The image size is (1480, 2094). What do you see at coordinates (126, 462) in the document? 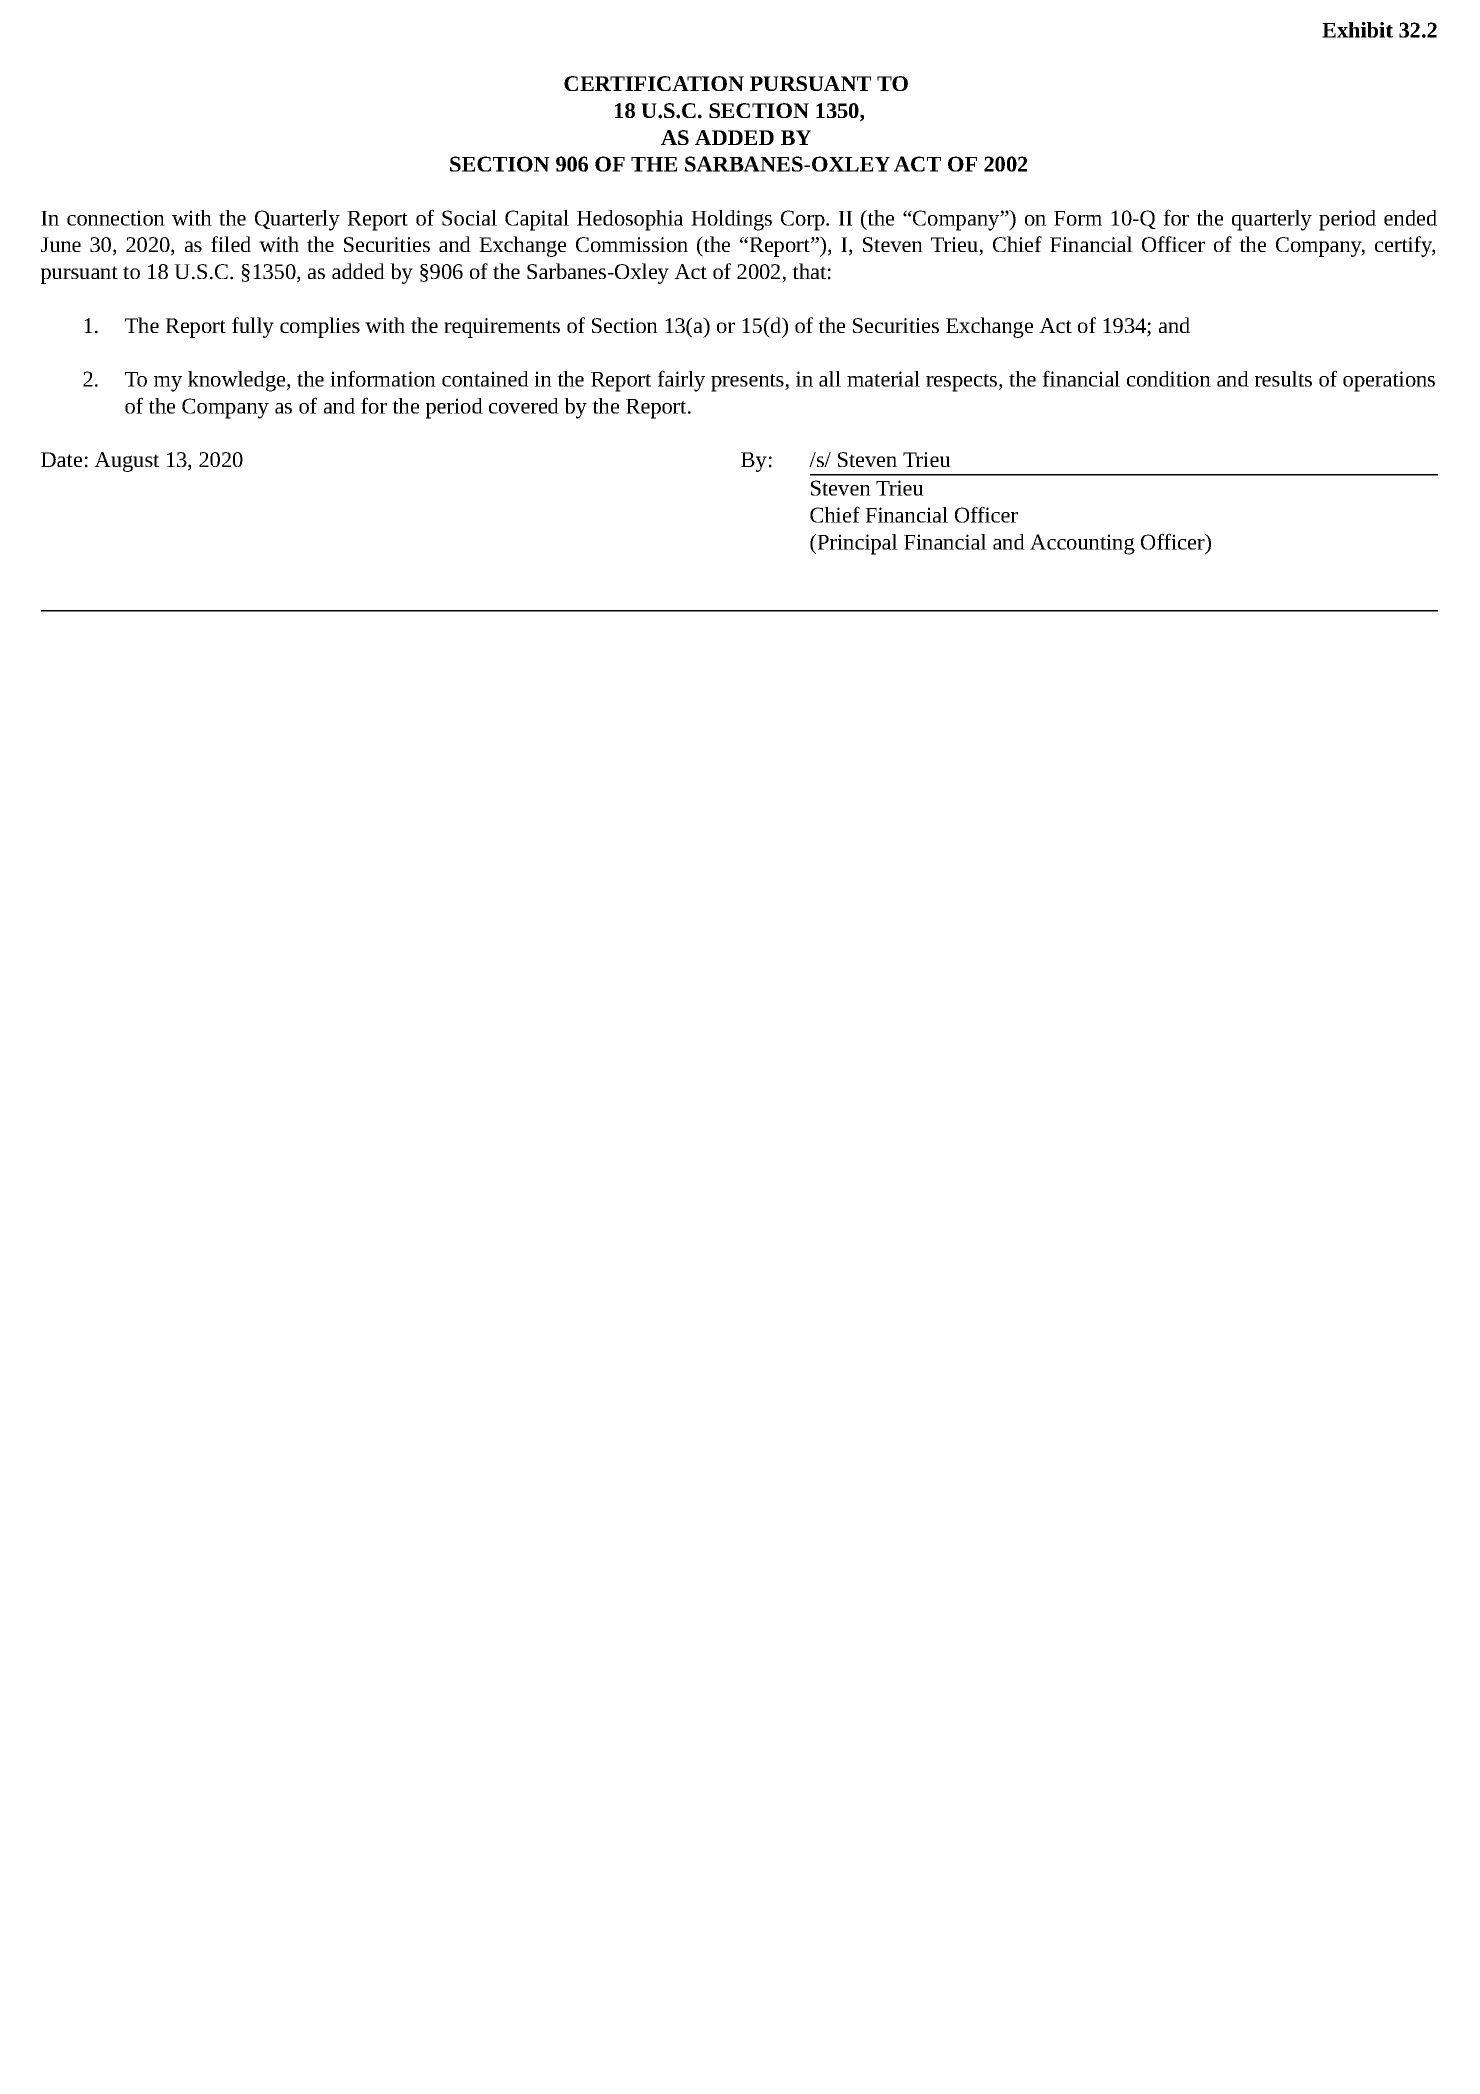
I see `August` at bounding box center [126, 462].
